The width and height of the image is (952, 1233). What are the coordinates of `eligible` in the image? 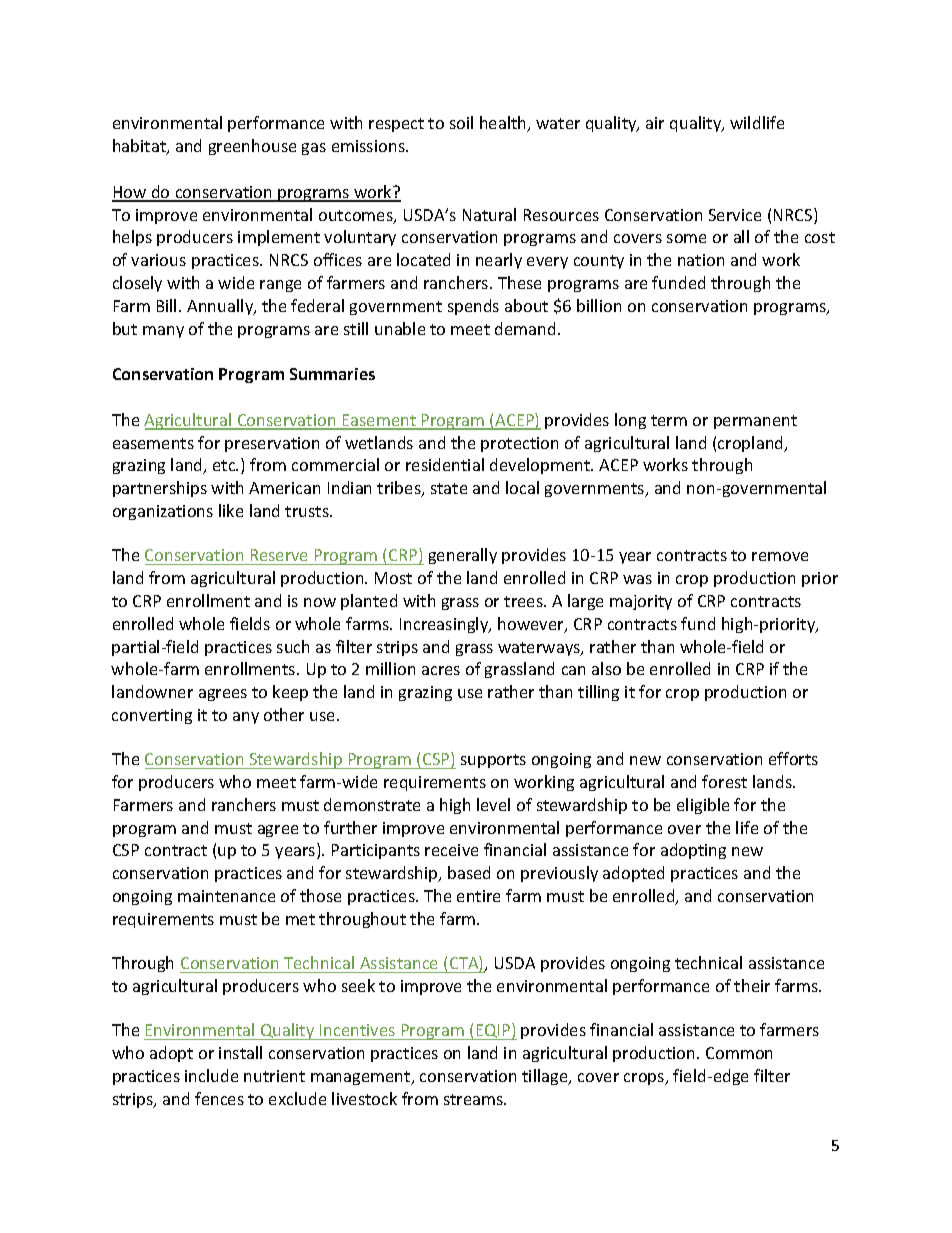 It's located at (703, 806).
